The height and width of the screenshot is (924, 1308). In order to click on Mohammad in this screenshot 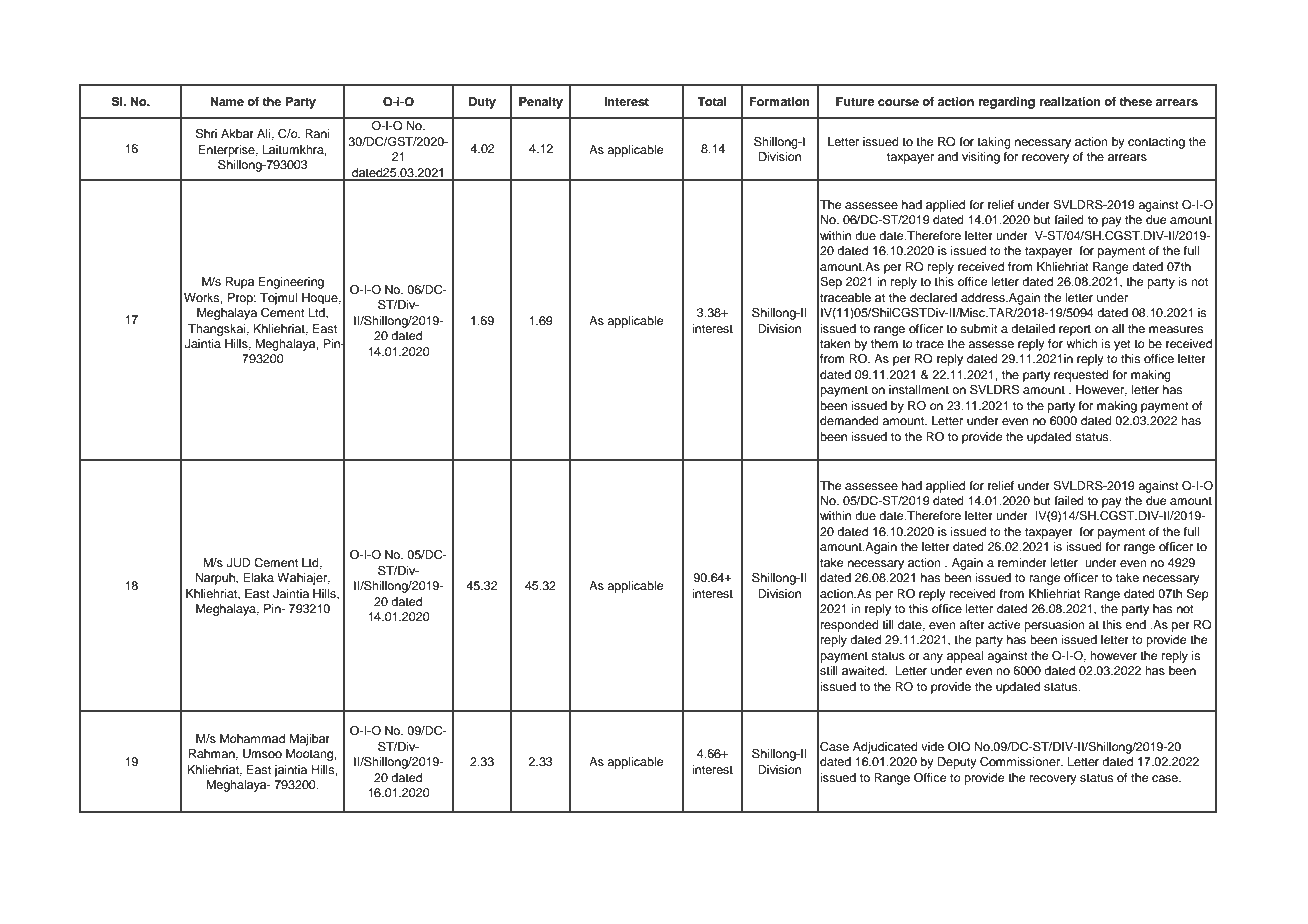, I will do `click(252, 738)`.
